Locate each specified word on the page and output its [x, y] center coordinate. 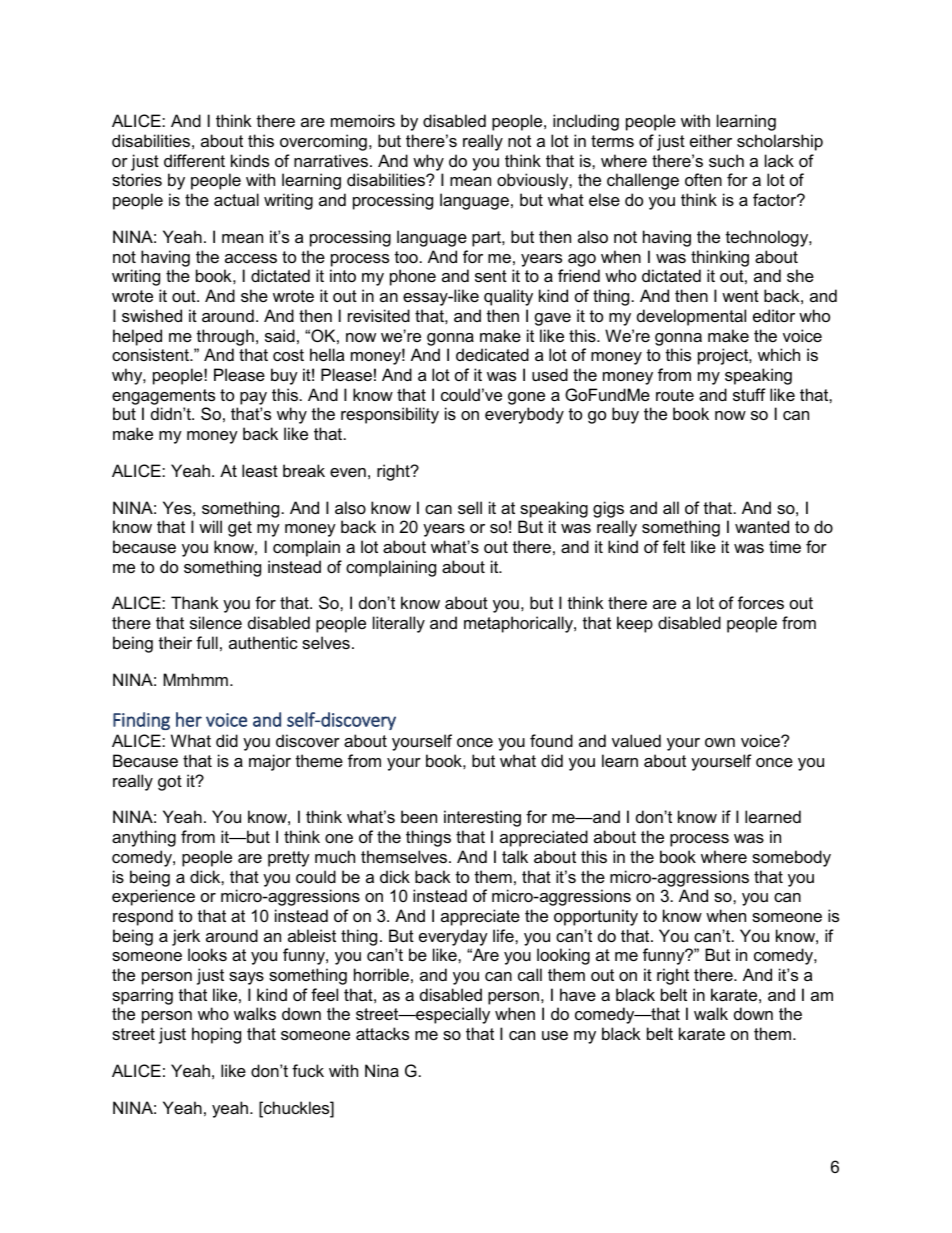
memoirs [363, 120]
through [225, 337]
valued [636, 740]
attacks [382, 1033]
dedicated [492, 354]
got [170, 783]
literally [399, 624]
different [194, 160]
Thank [195, 602]
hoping [216, 1035]
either [711, 140]
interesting [482, 818]
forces [761, 602]
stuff [749, 394]
